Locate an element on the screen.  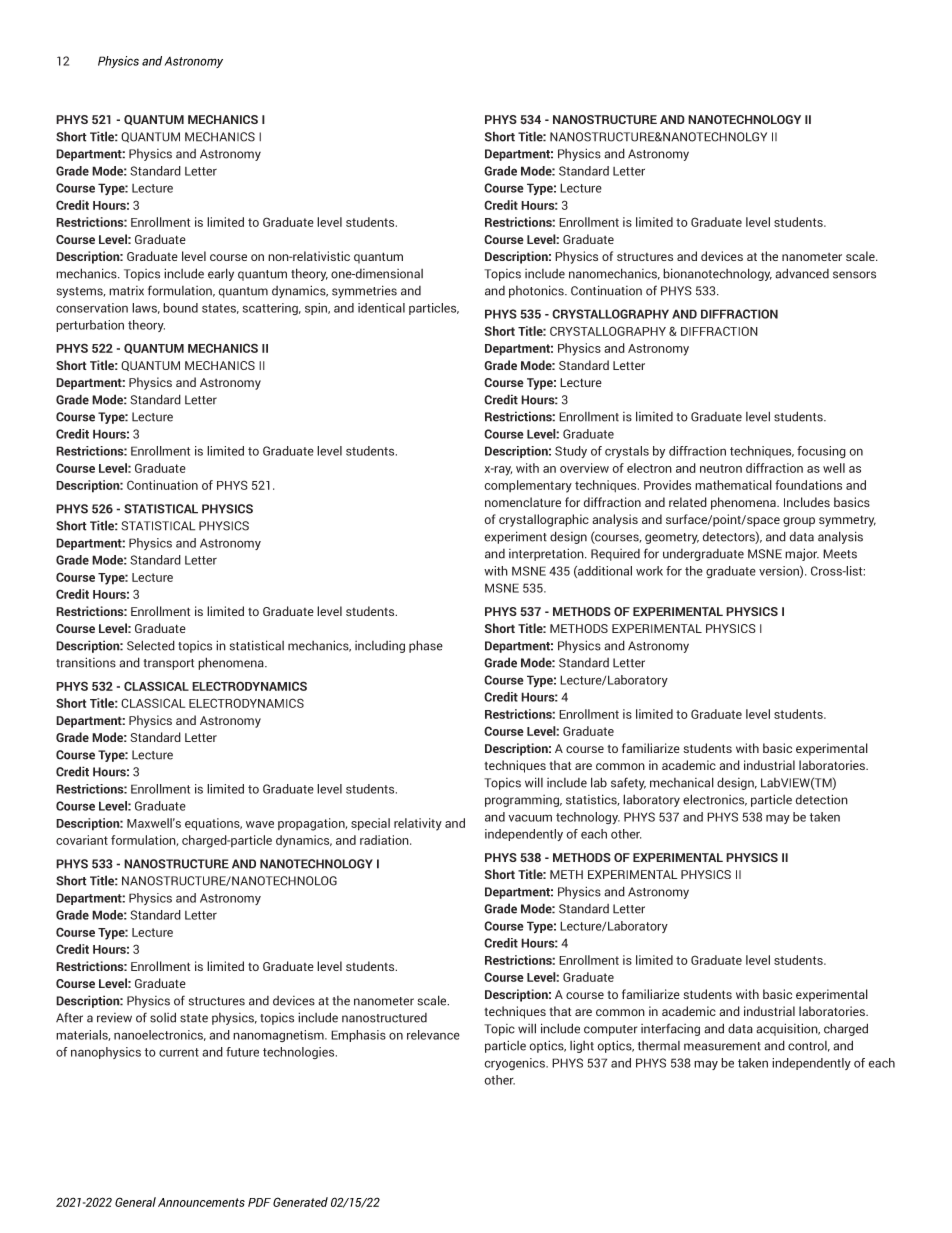
General is located at coordinates (135, 1202).
